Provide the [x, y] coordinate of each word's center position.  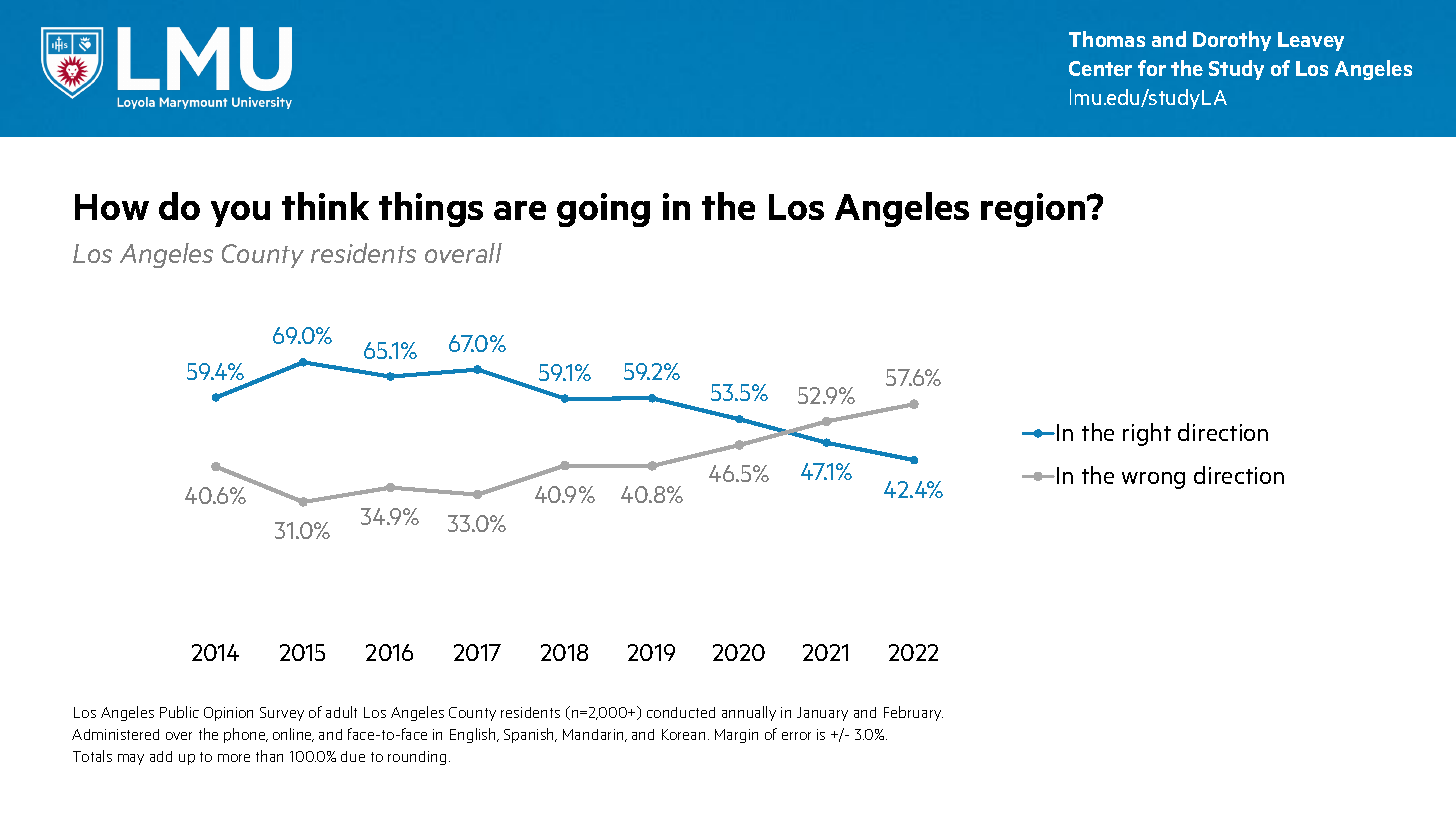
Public [179, 712]
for [1152, 68]
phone [246, 735]
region [1034, 210]
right [1147, 434]
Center [1100, 68]
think [325, 206]
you [240, 214]
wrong [1153, 480]
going [603, 210]
